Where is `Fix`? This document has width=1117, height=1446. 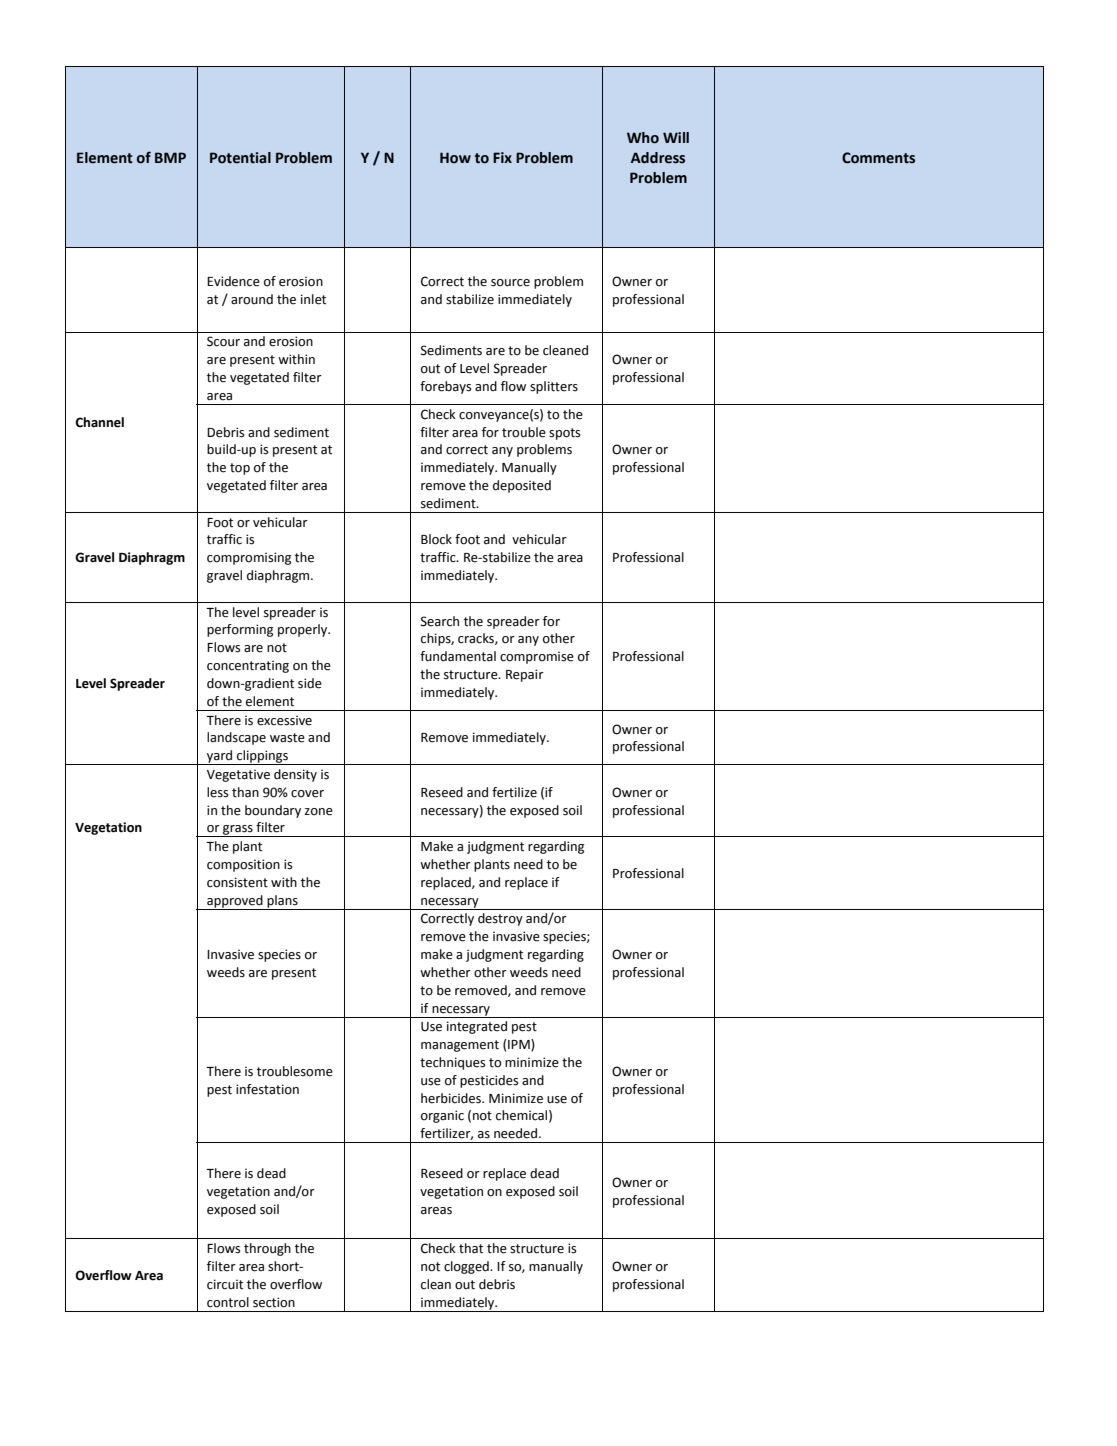 Fix is located at coordinates (502, 157).
